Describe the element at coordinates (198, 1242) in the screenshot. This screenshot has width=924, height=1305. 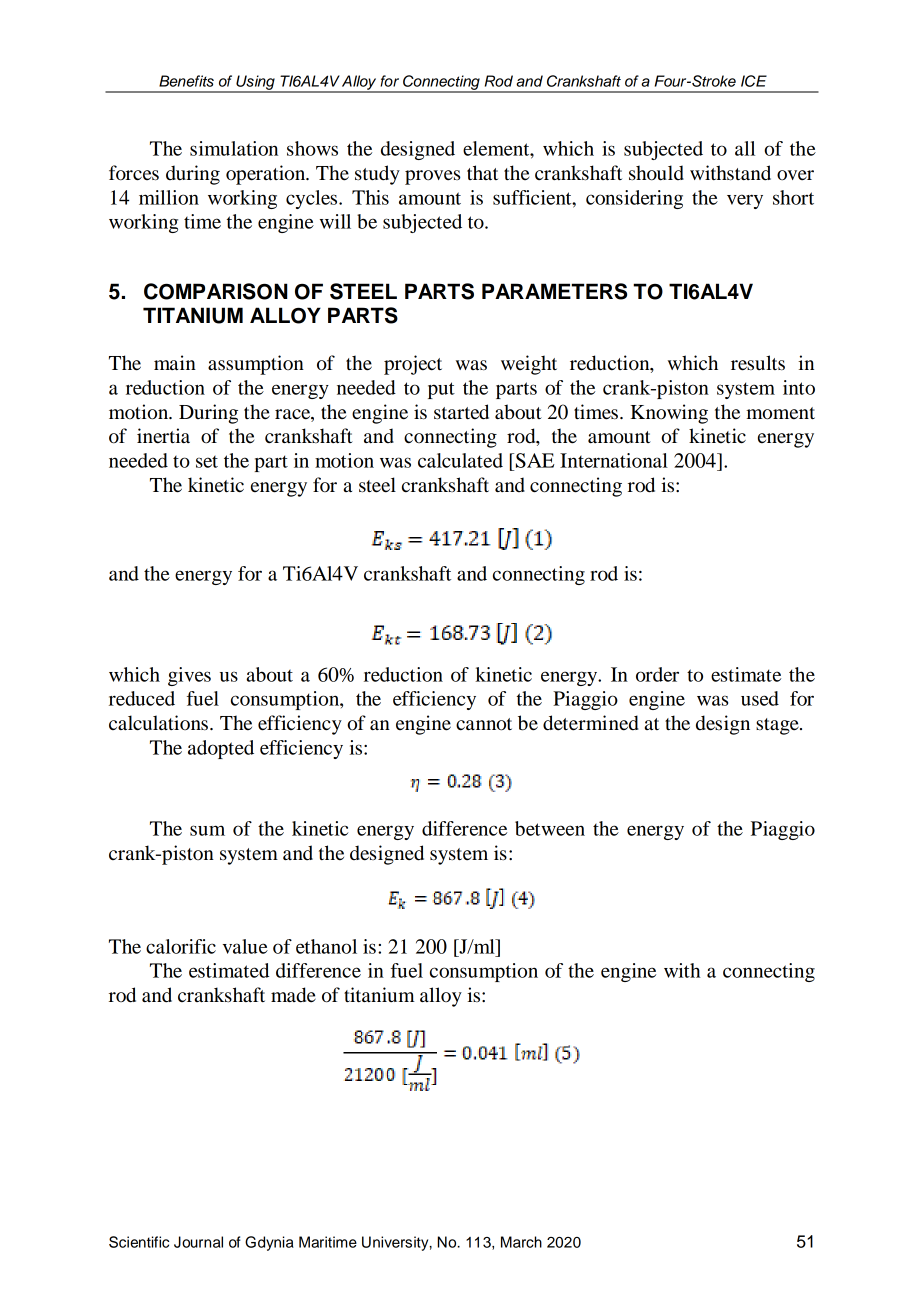
I see `Journal` at that location.
